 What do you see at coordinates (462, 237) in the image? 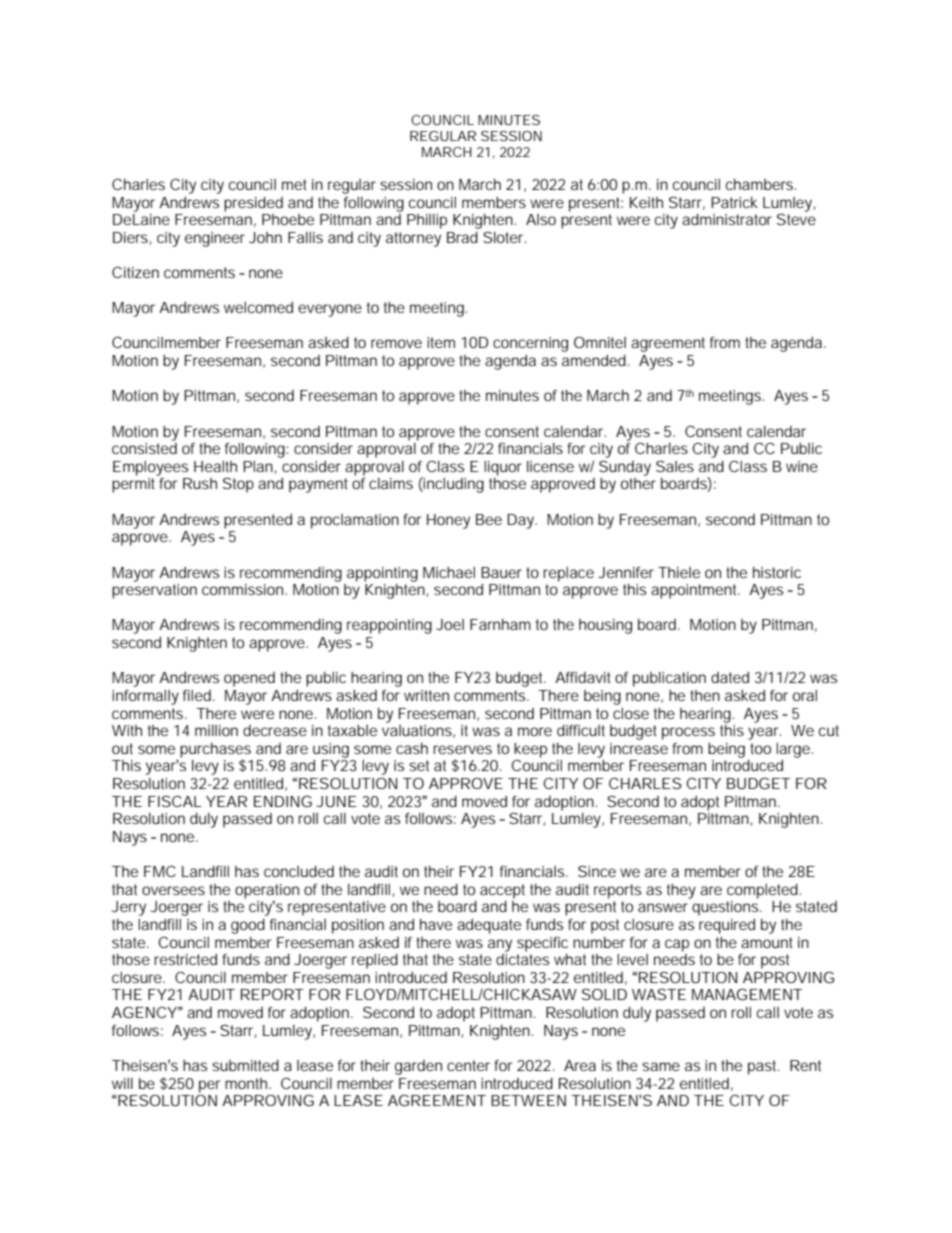
I see `Brad` at bounding box center [462, 237].
